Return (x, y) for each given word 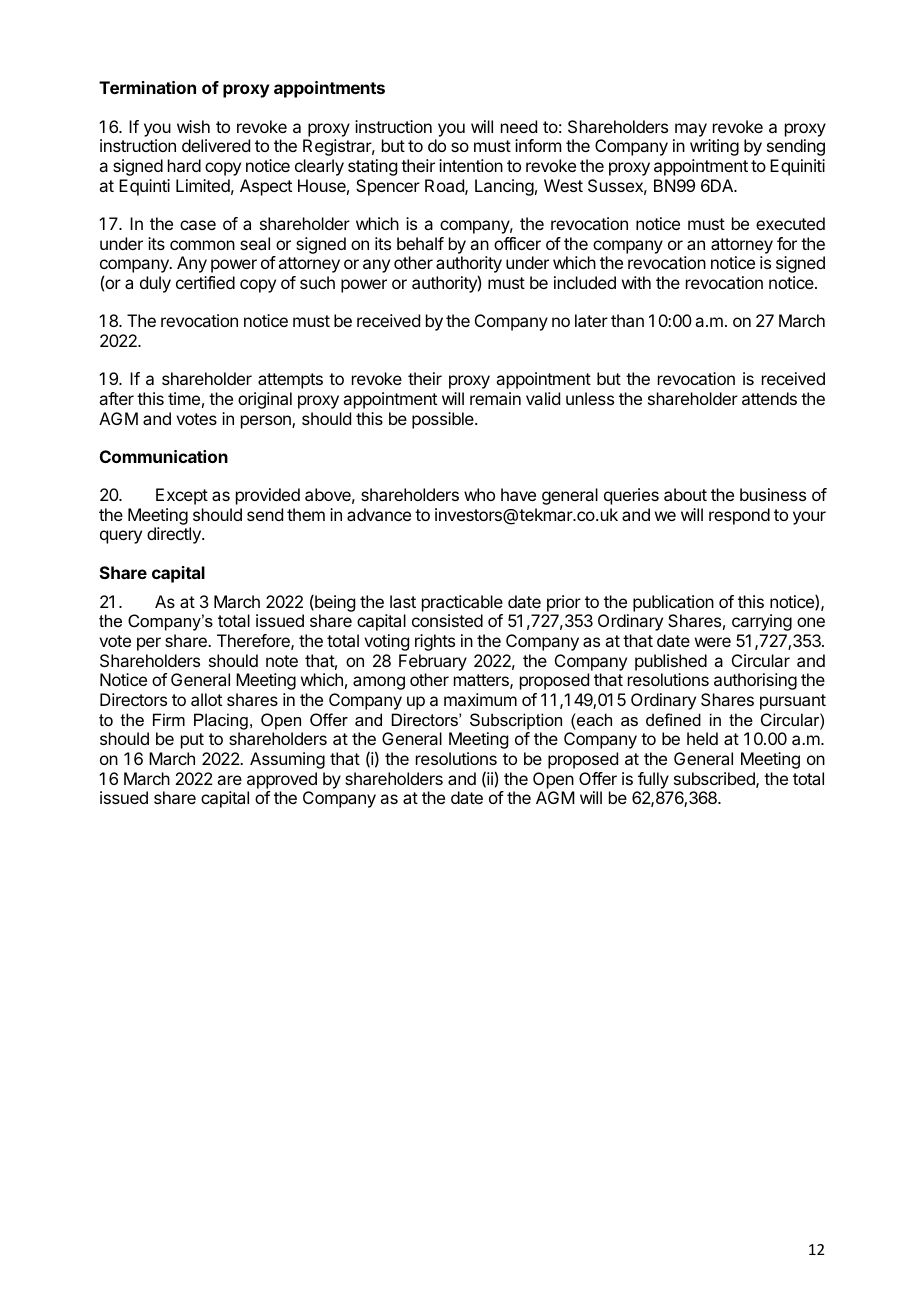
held (702, 738)
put (192, 741)
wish (193, 126)
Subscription (516, 721)
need (519, 126)
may (691, 130)
